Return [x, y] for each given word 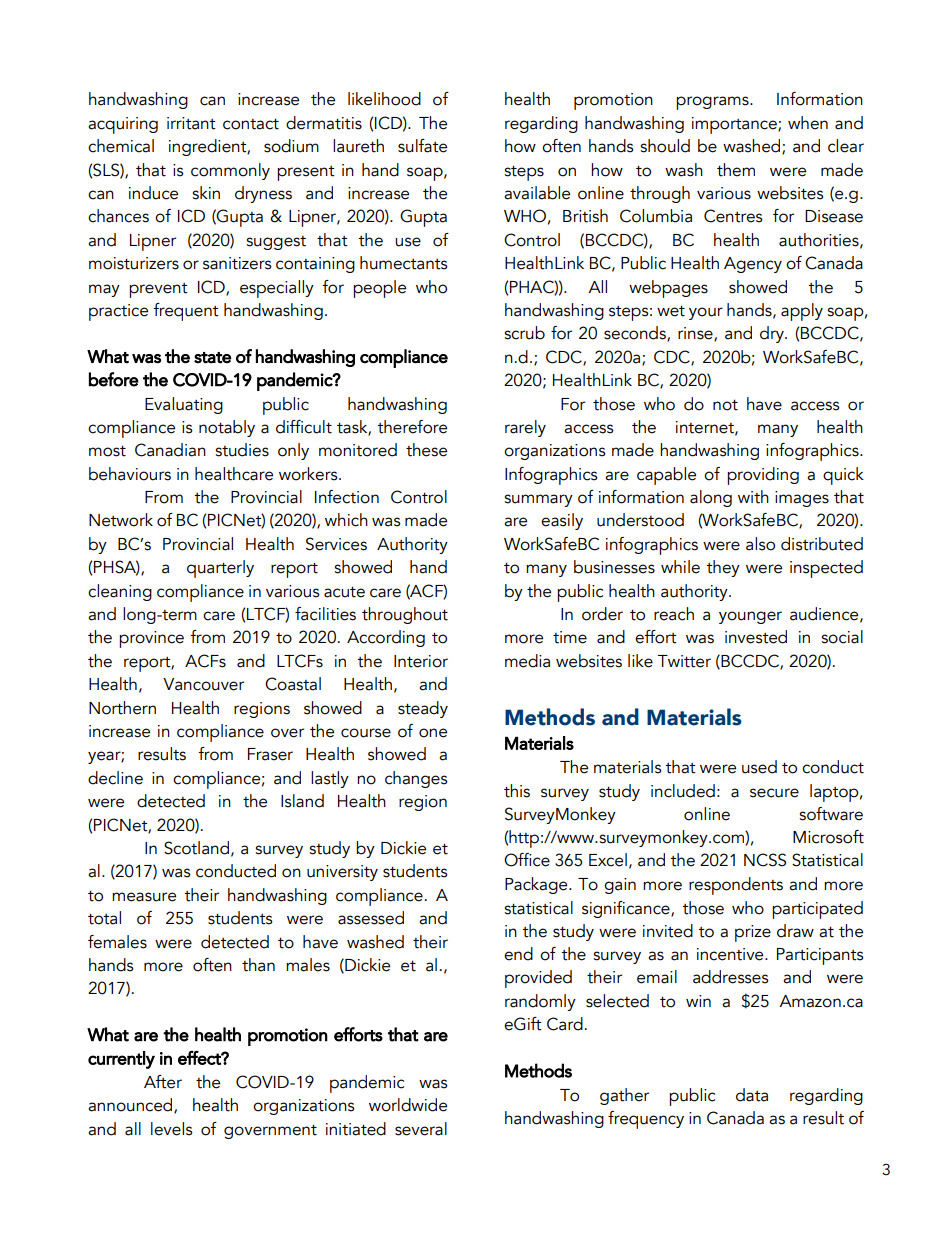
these [426, 450]
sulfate [422, 146]
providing [763, 476]
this [517, 791]
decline [115, 778]
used [759, 767]
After [163, 1082]
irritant [191, 123]
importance [735, 125]
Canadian [170, 450]
